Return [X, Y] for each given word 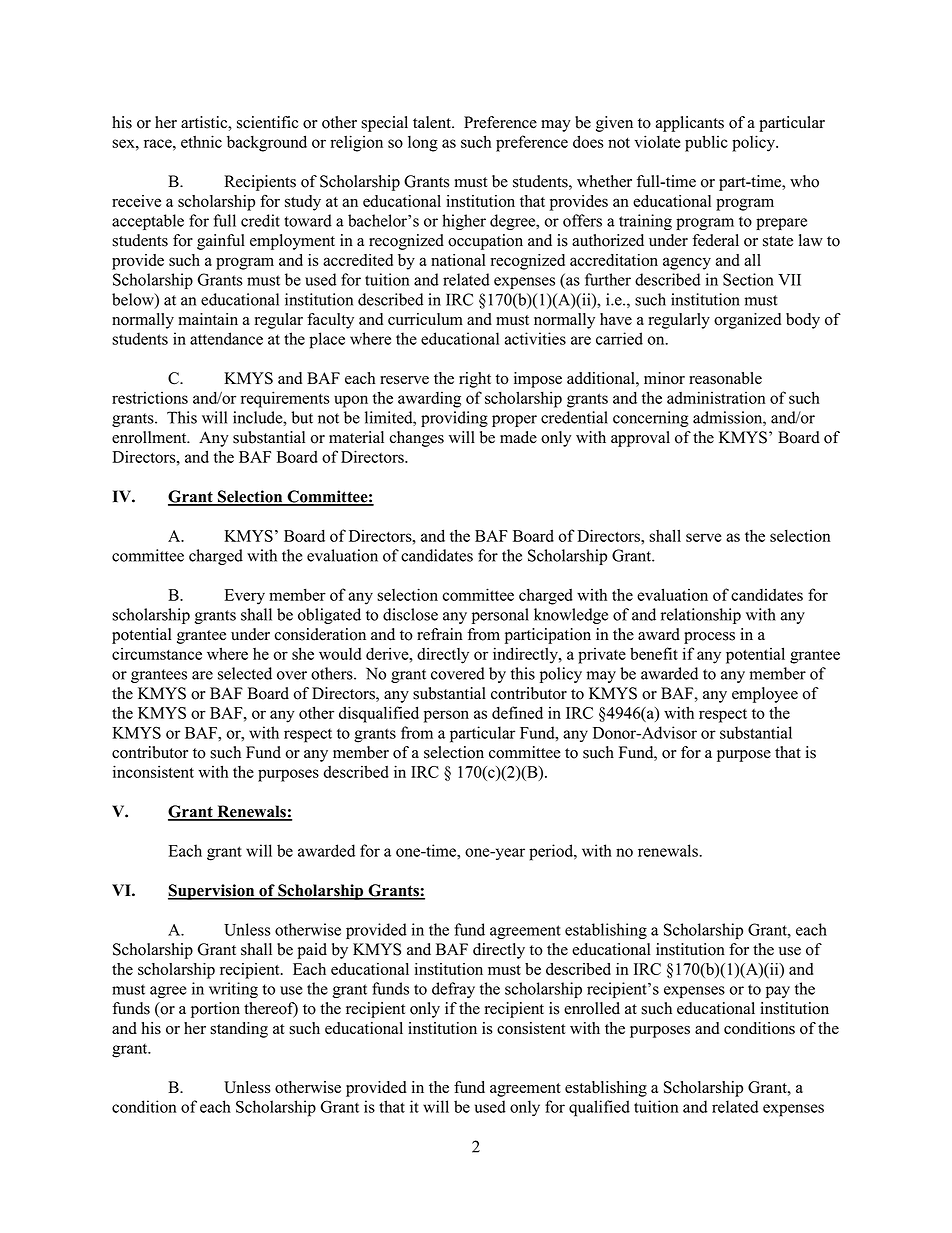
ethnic [201, 141]
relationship [701, 616]
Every [245, 597]
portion [215, 1010]
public [706, 143]
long [423, 144]
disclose [410, 614]
